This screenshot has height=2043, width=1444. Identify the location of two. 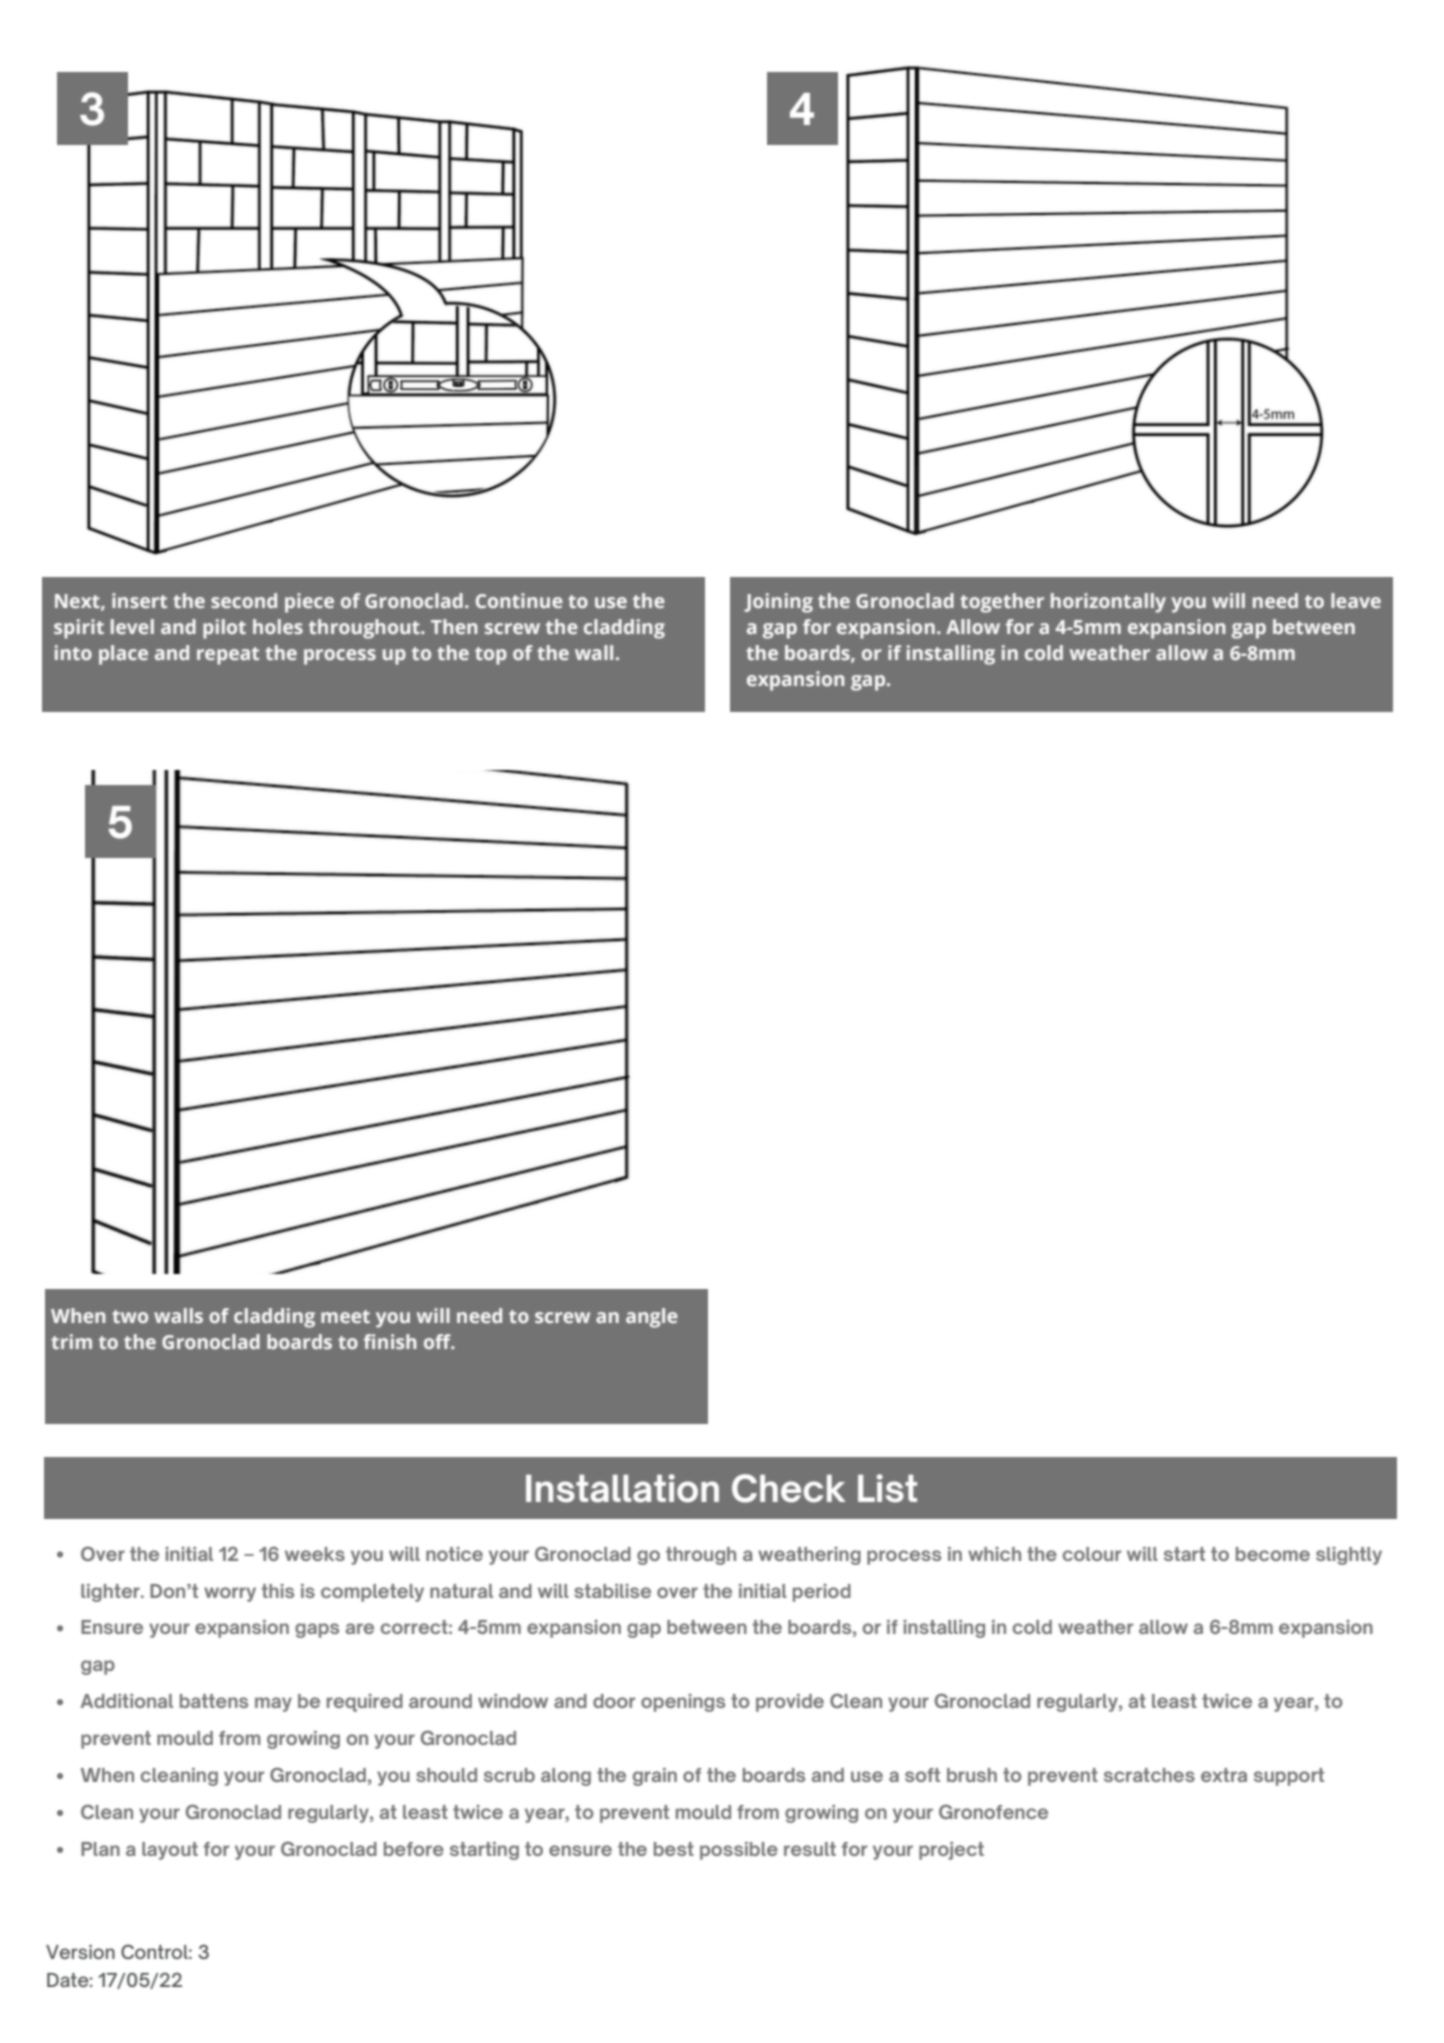
(130, 1316).
